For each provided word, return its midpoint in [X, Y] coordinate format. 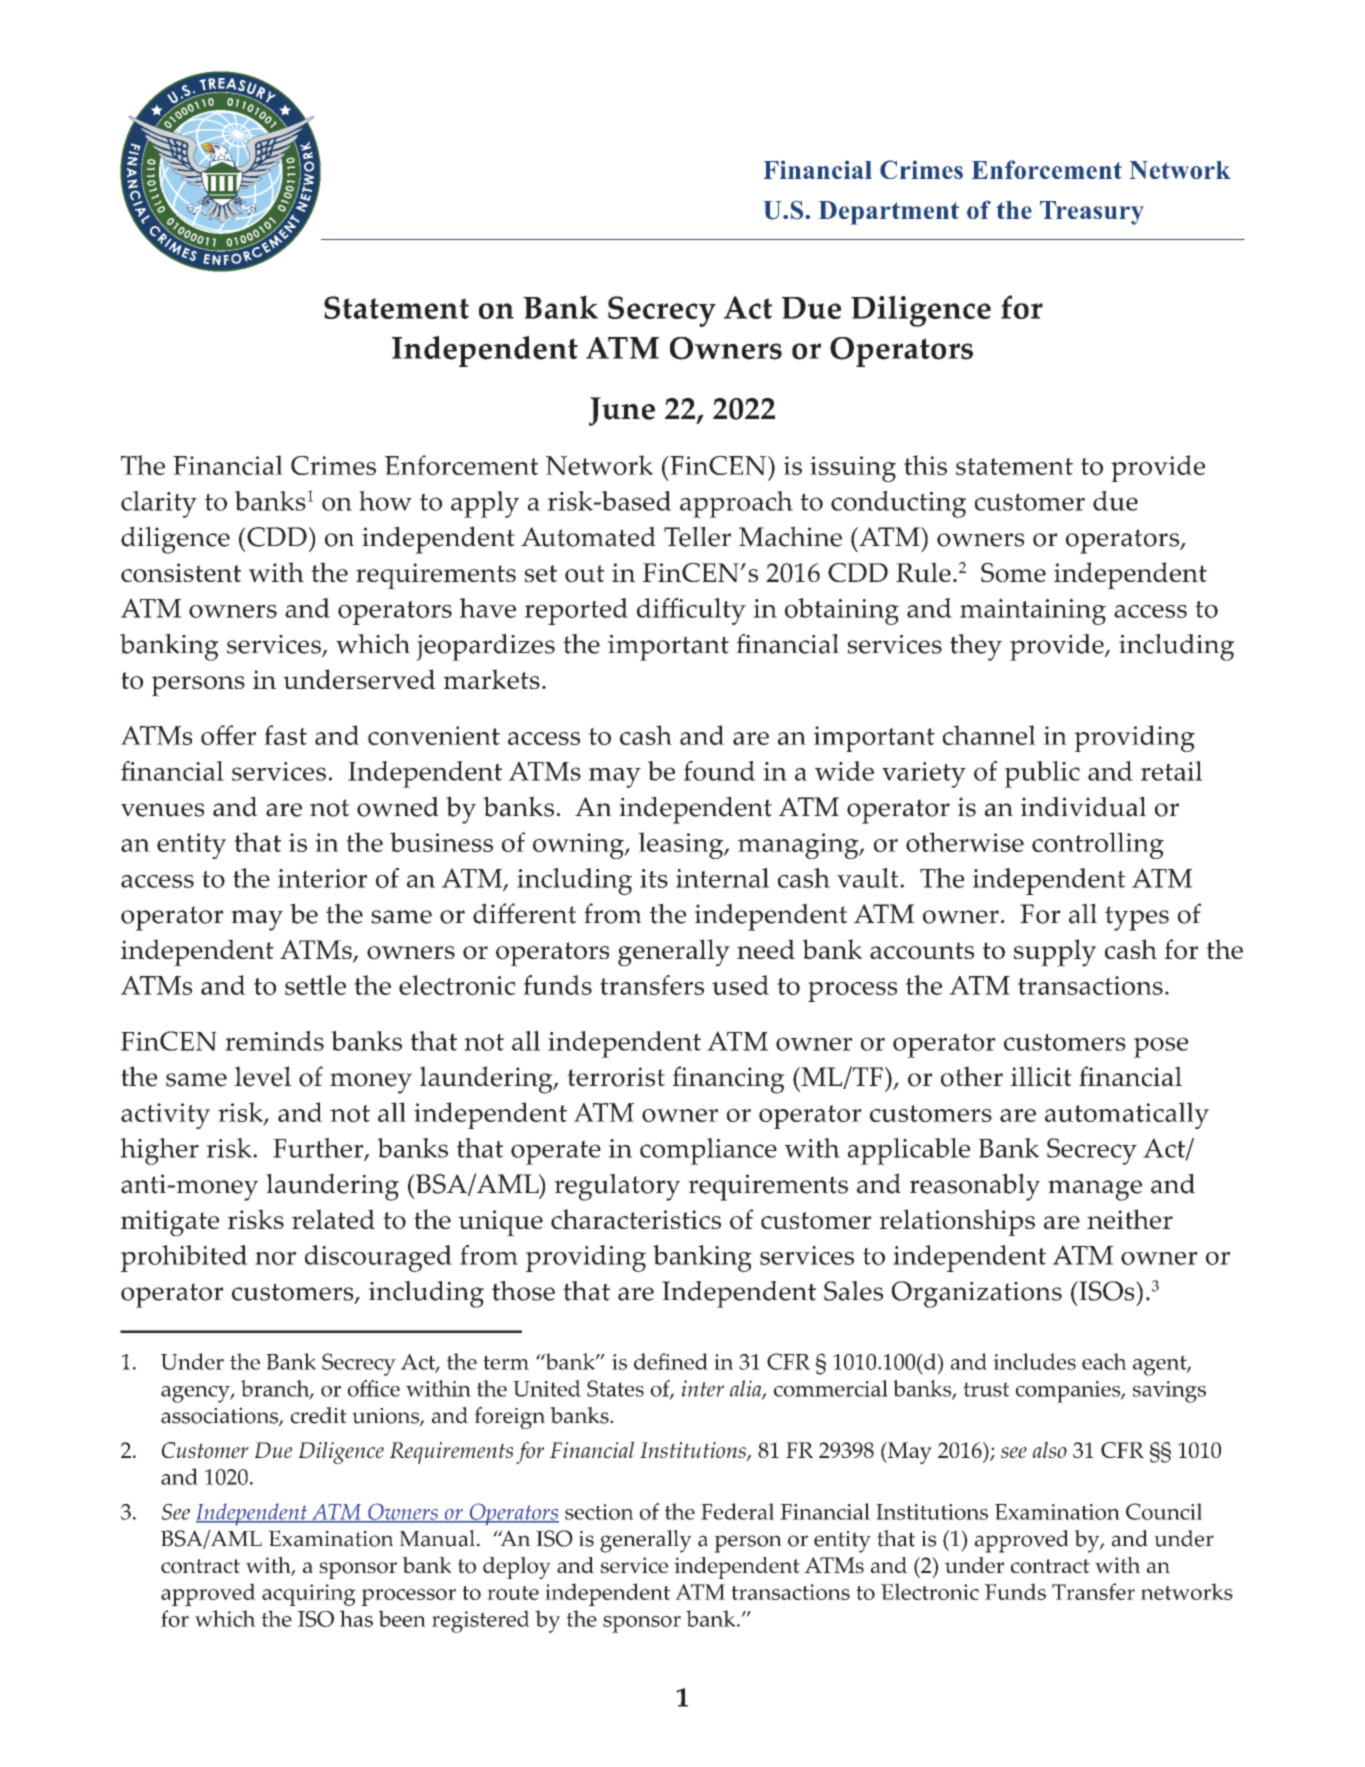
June [622, 411]
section [599, 1512]
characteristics [636, 1219]
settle [315, 985]
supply [1055, 953]
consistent [181, 573]
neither [1130, 1219]
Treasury [1092, 213]
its [654, 878]
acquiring [309, 1595]
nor [275, 1258]
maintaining [1033, 612]
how [385, 501]
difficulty [691, 611]
